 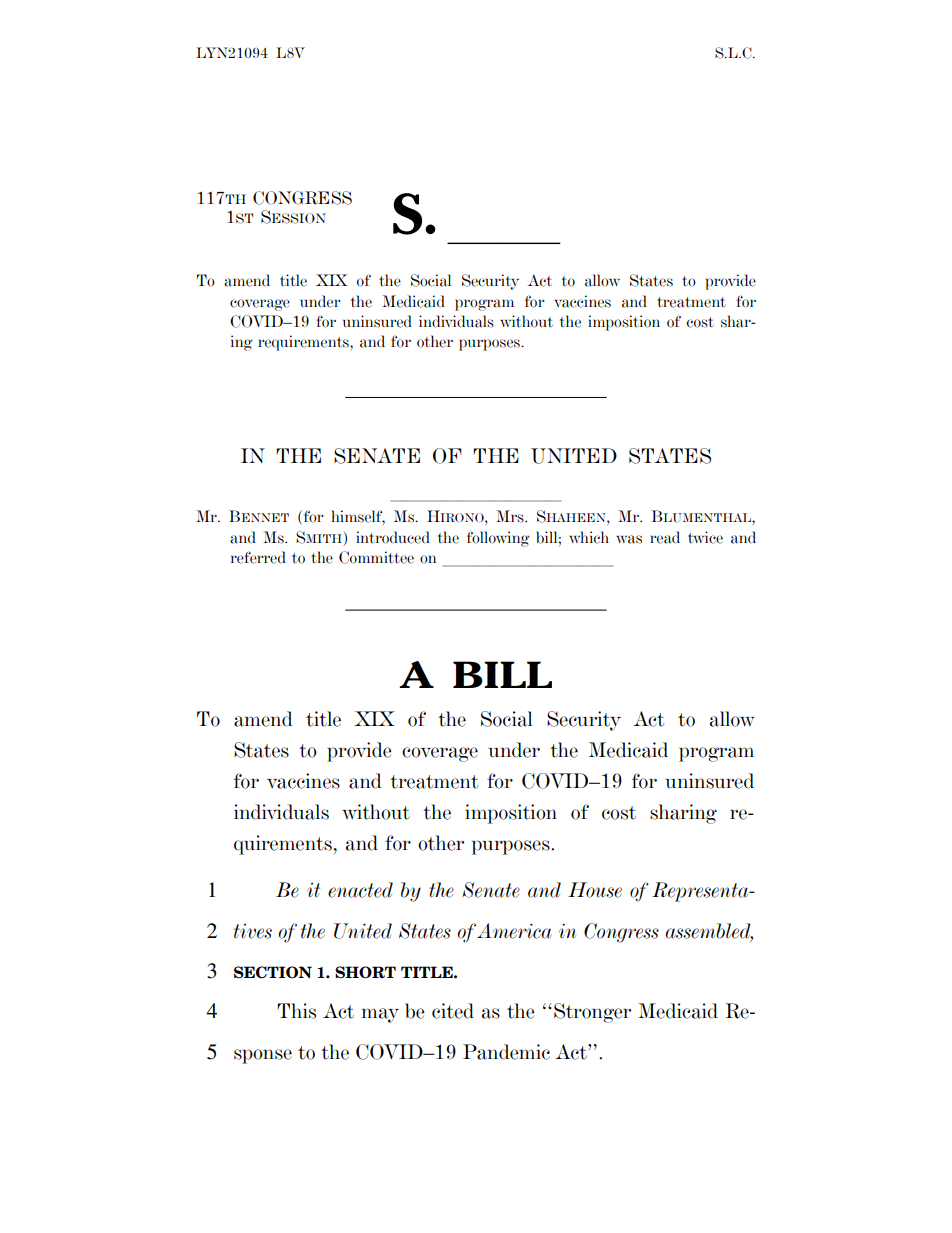 What do you see at coordinates (358, 517) in the page?
I see `himself` at bounding box center [358, 517].
